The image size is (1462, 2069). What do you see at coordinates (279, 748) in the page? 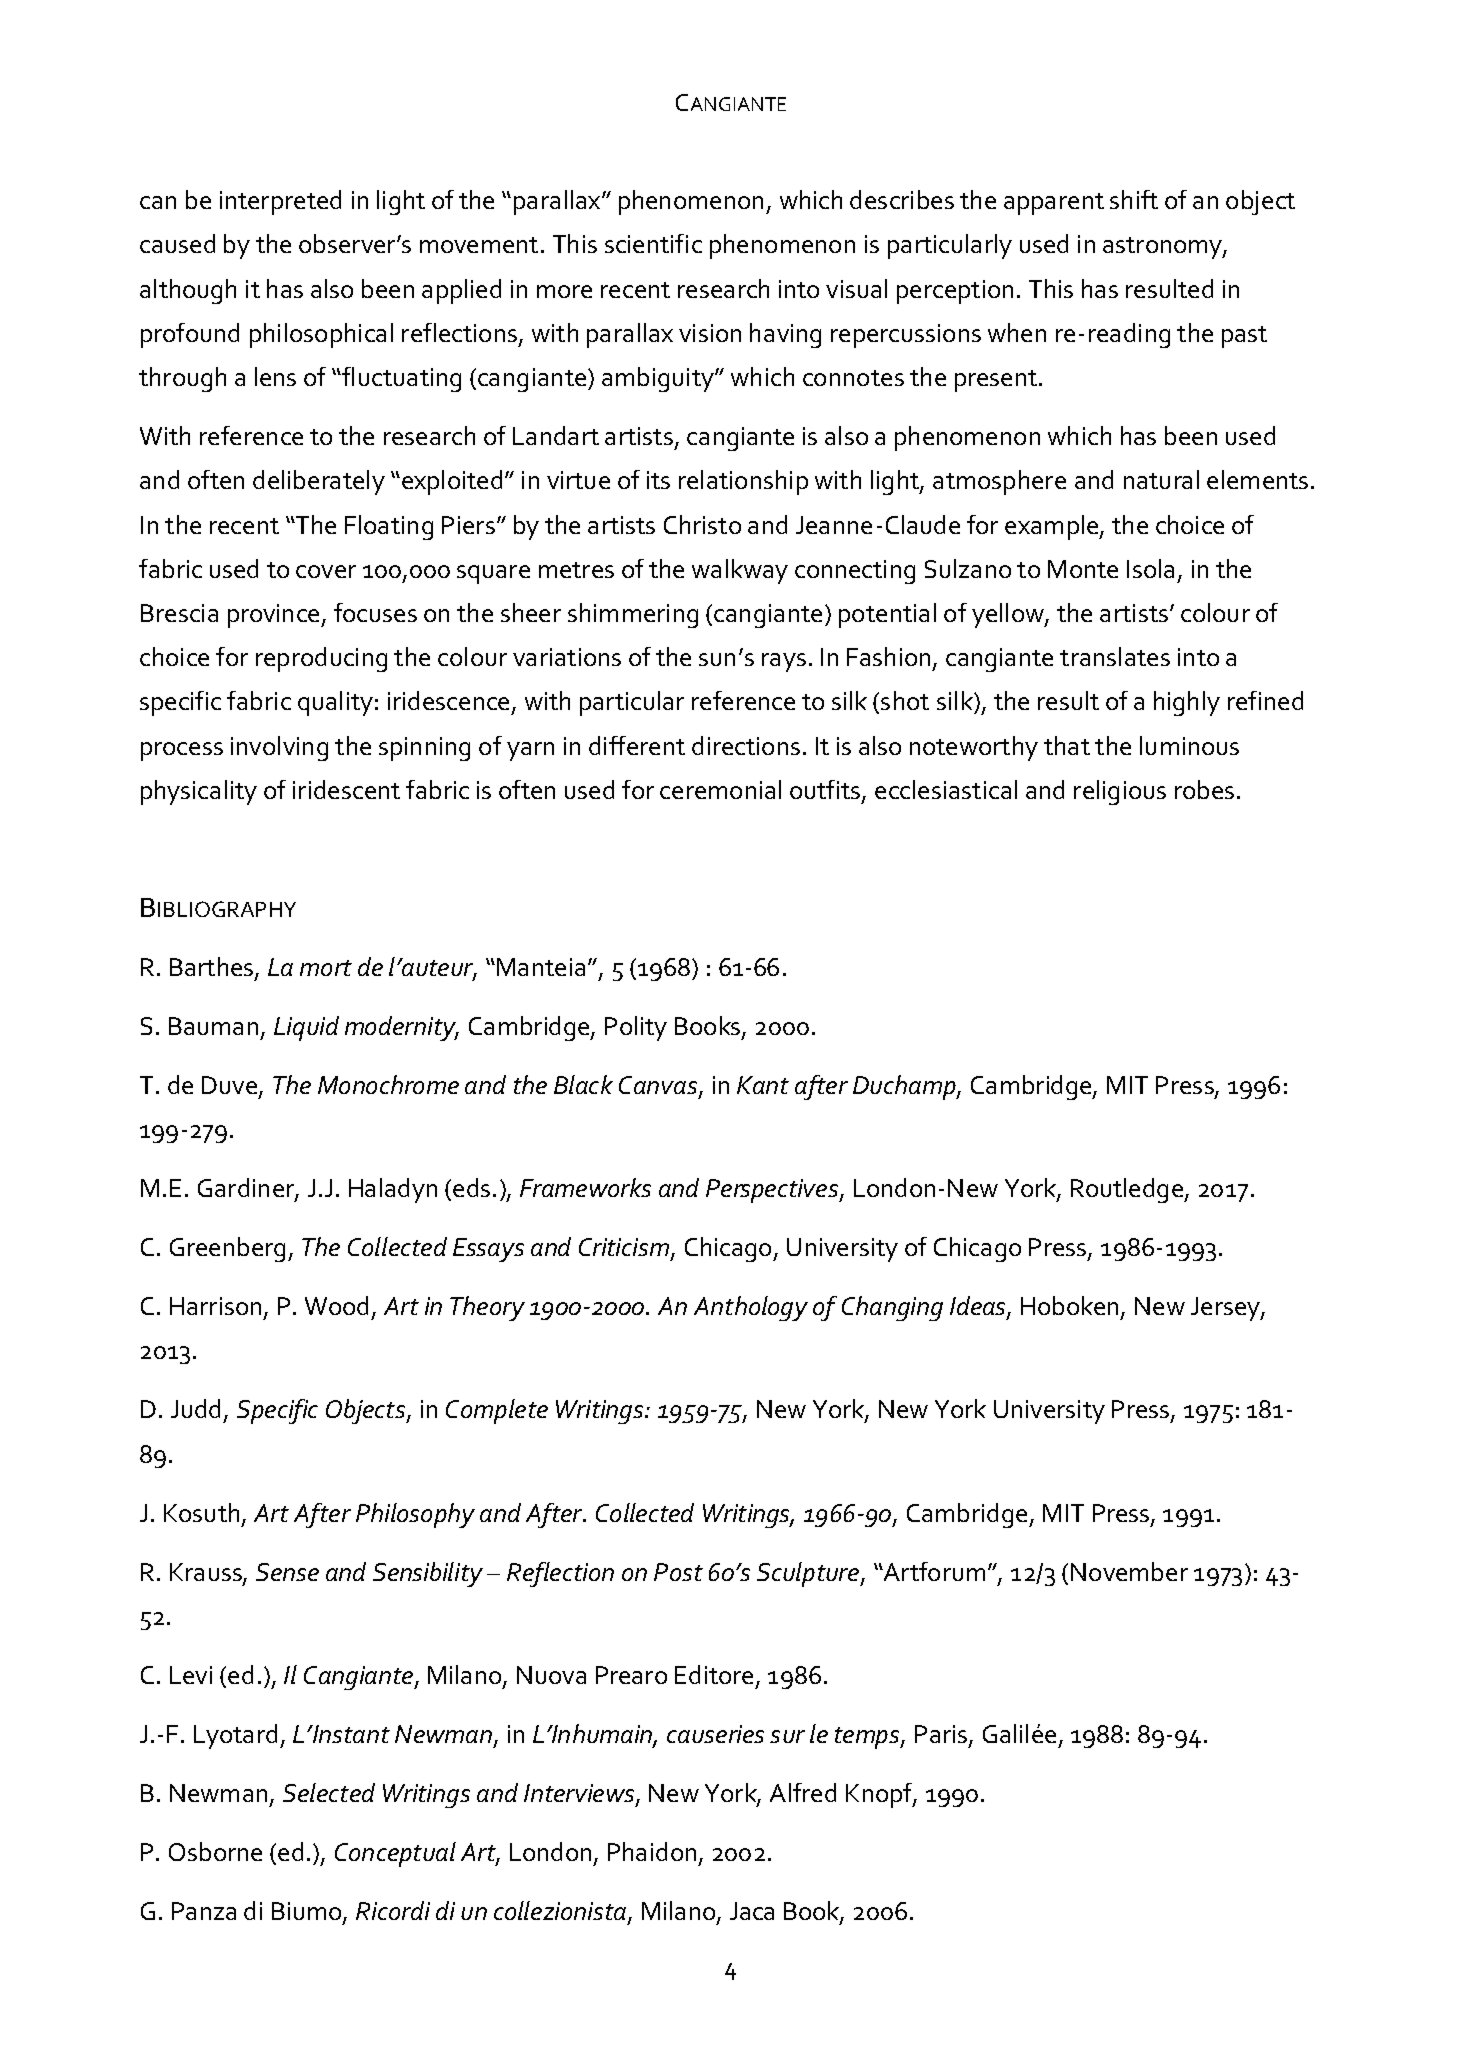
I see `involving` at bounding box center [279, 748].
